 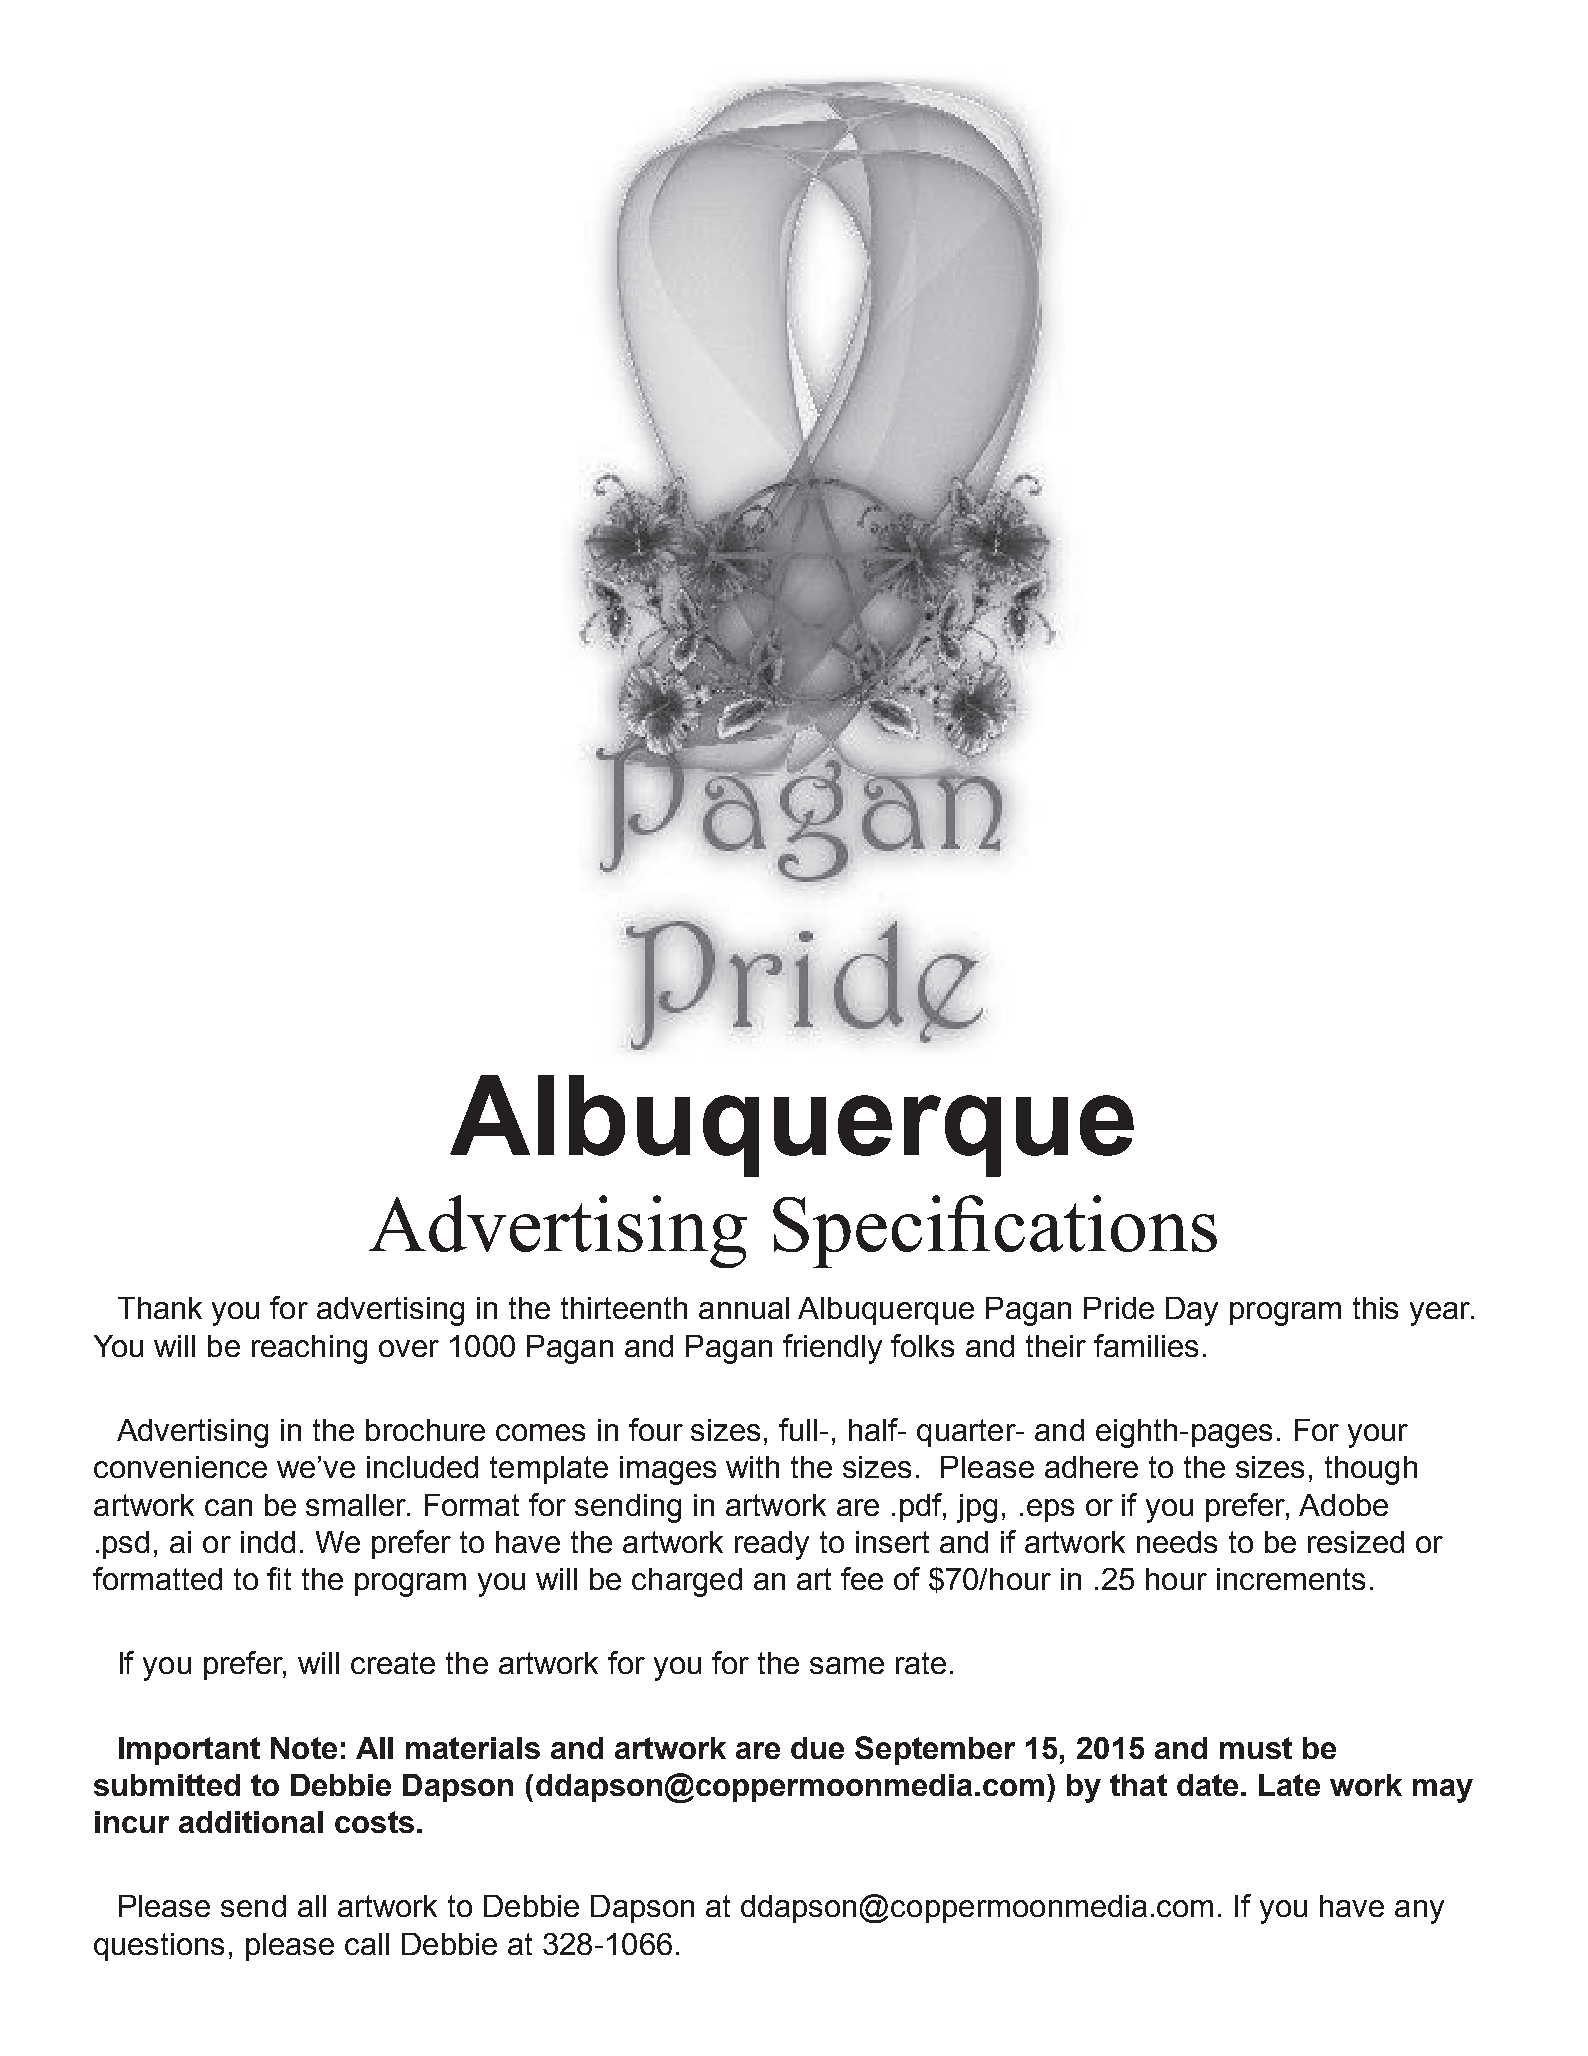 I want to click on convenience, so click(x=180, y=1467).
